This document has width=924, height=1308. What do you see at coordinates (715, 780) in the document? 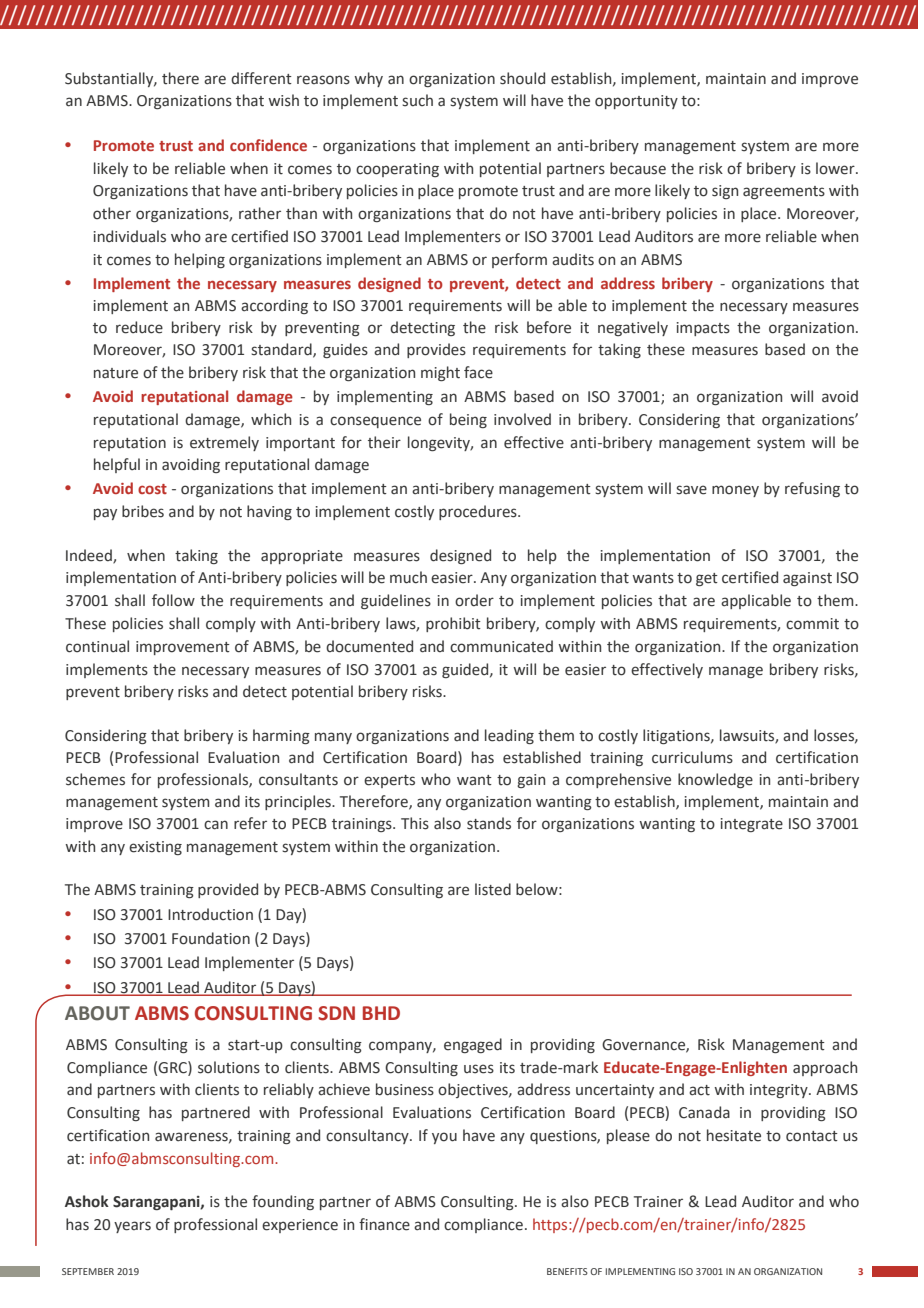
I see `knowledge` at bounding box center [715, 780].
